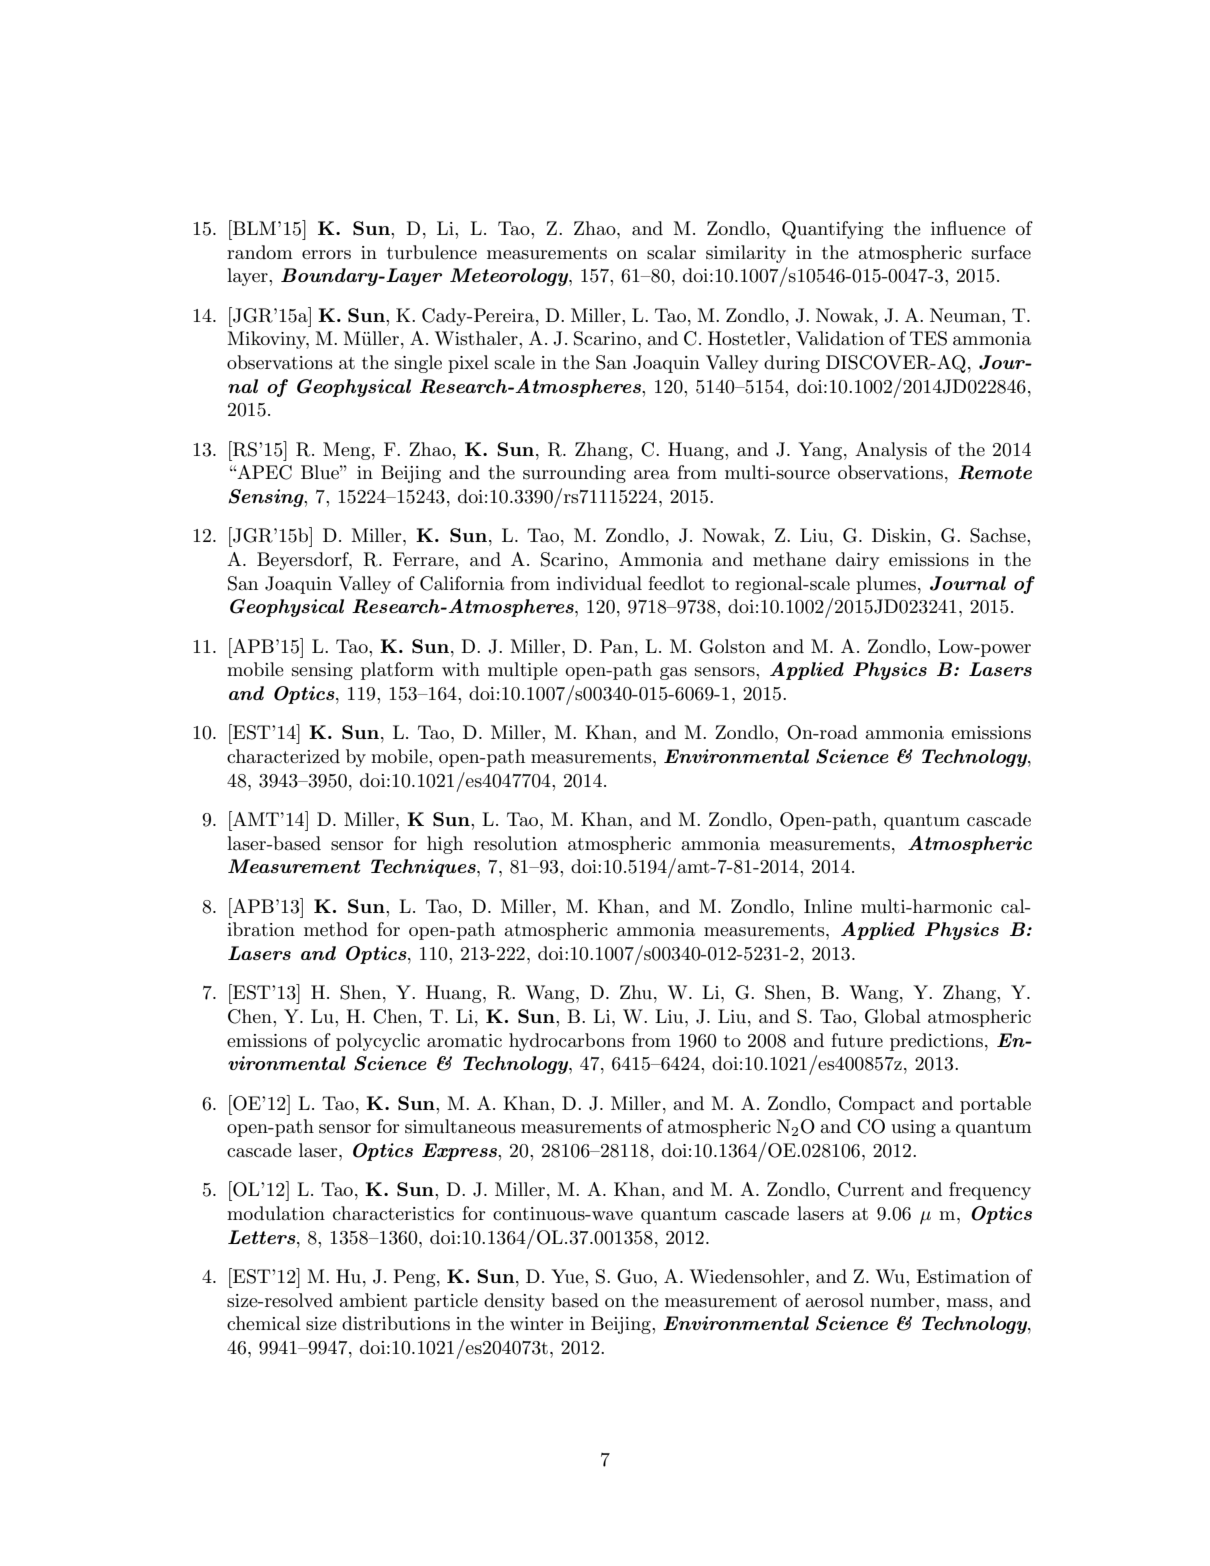  I want to click on errors, so click(326, 255).
